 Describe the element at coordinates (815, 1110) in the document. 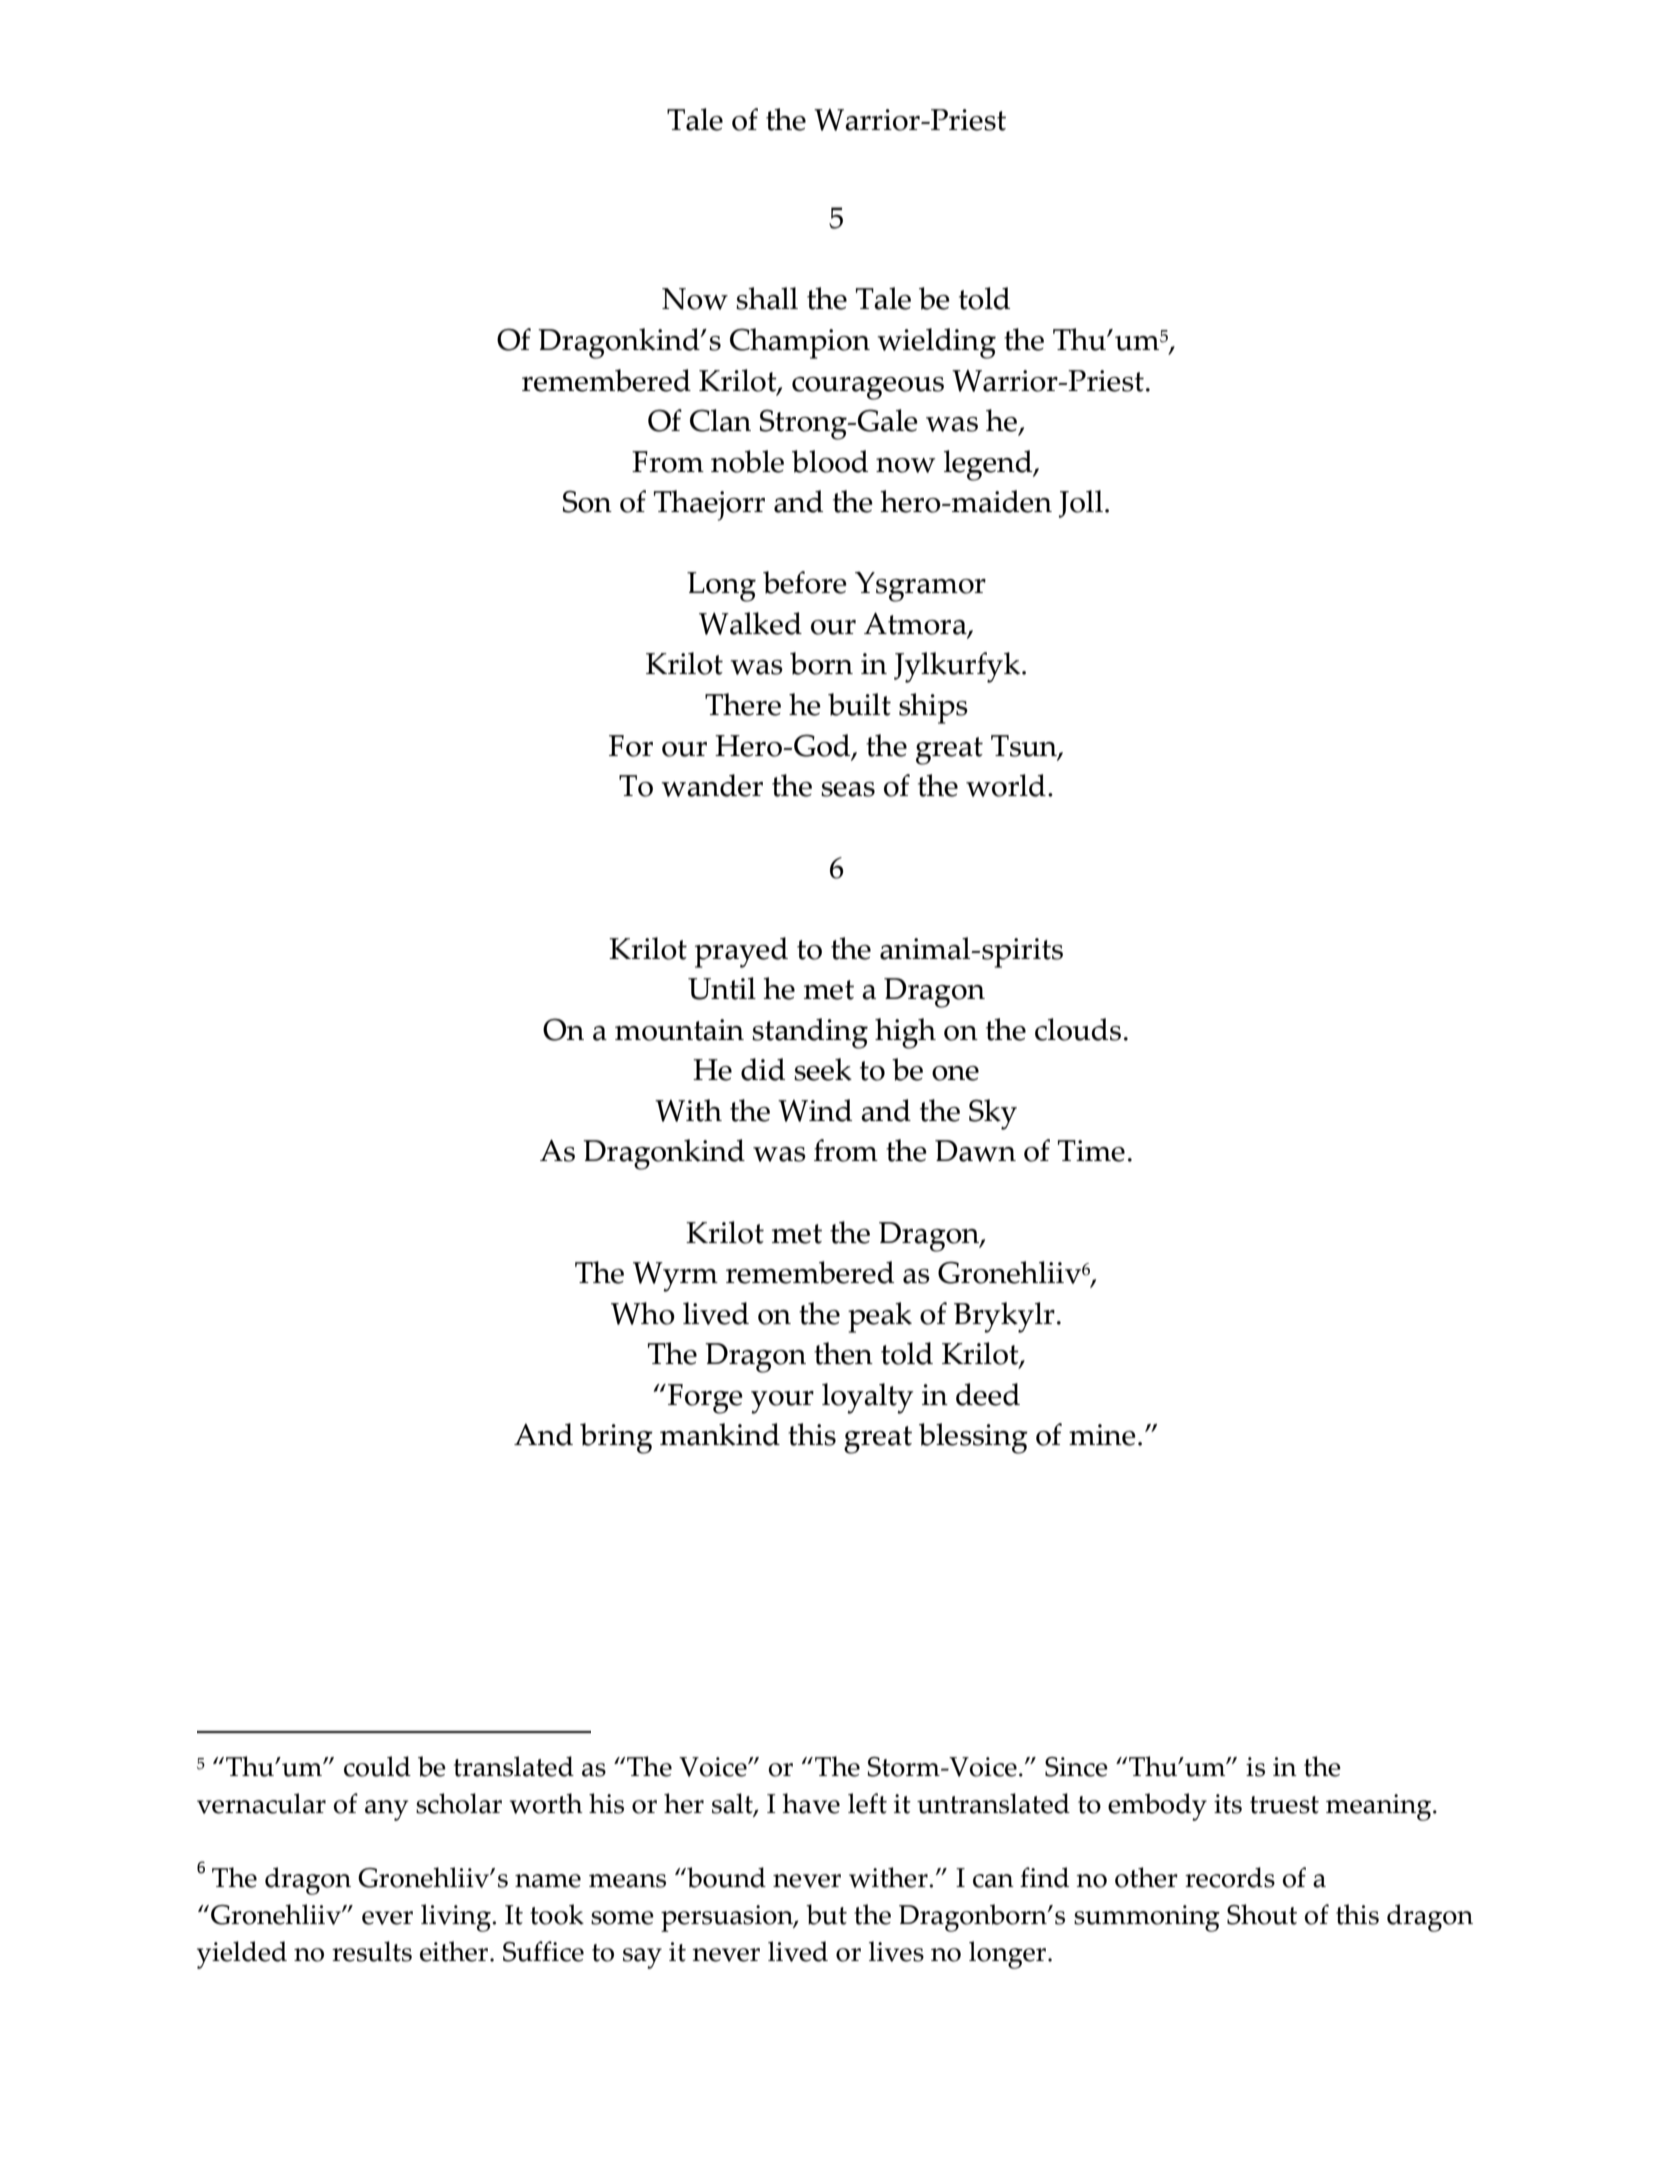

I see `Wind` at that location.
